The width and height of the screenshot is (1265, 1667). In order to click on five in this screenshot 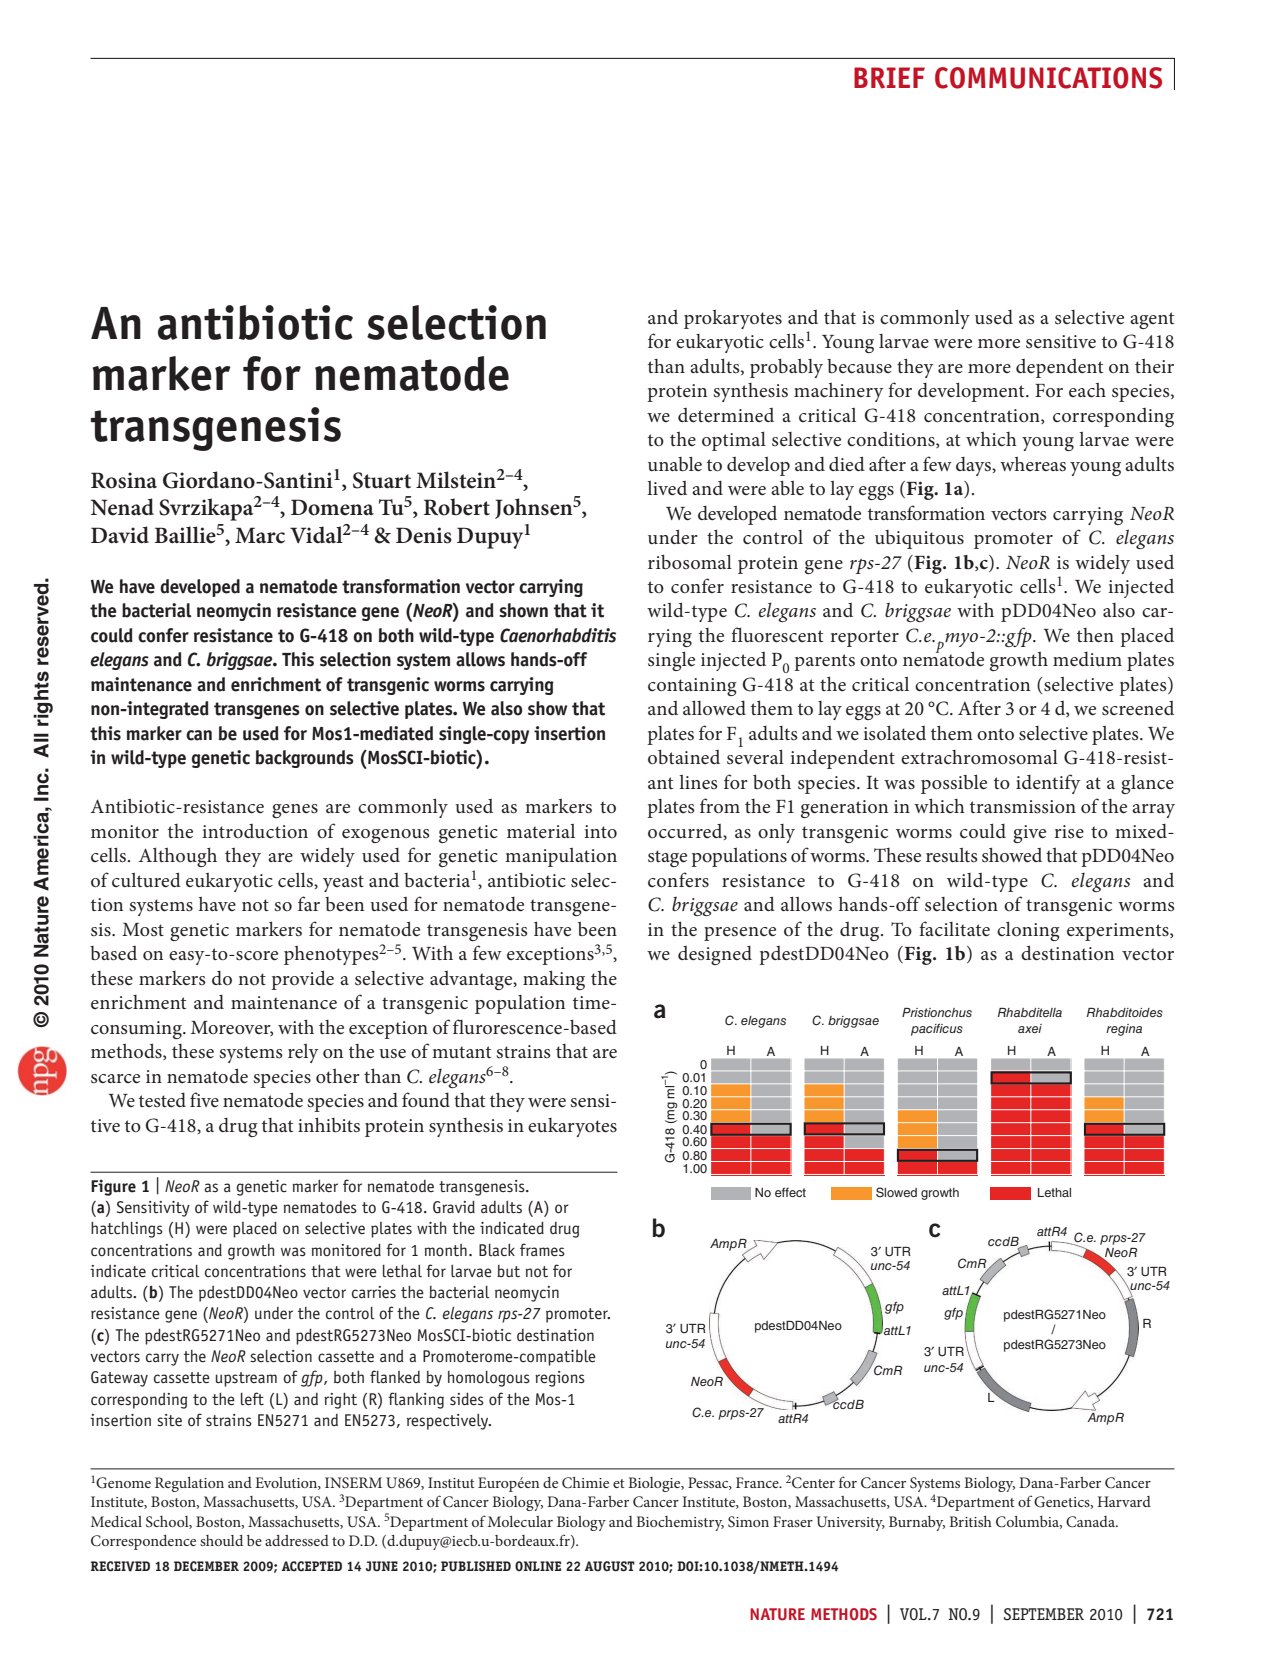, I will do `click(204, 1099)`.
